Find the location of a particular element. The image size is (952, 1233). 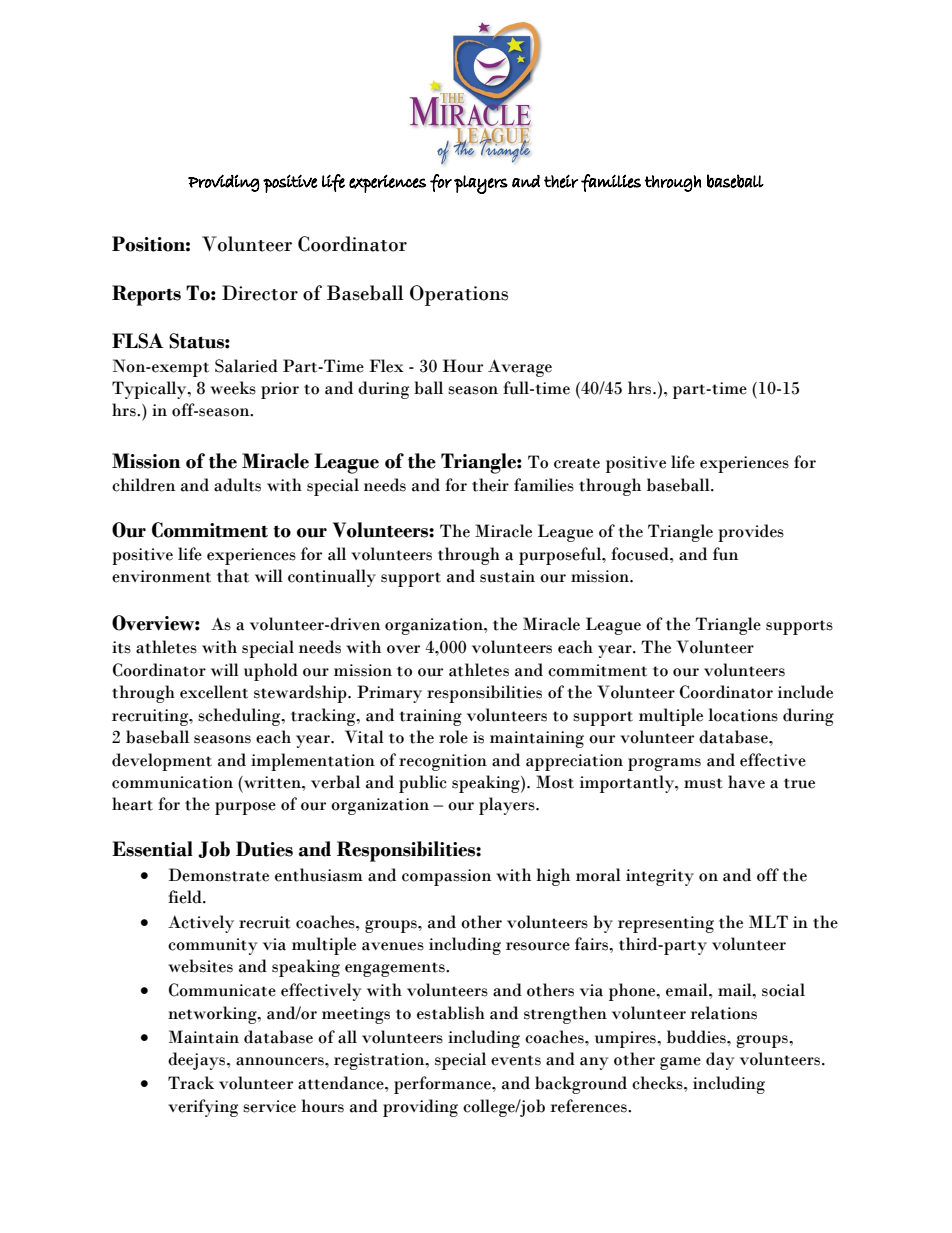

Average is located at coordinates (520, 368).
